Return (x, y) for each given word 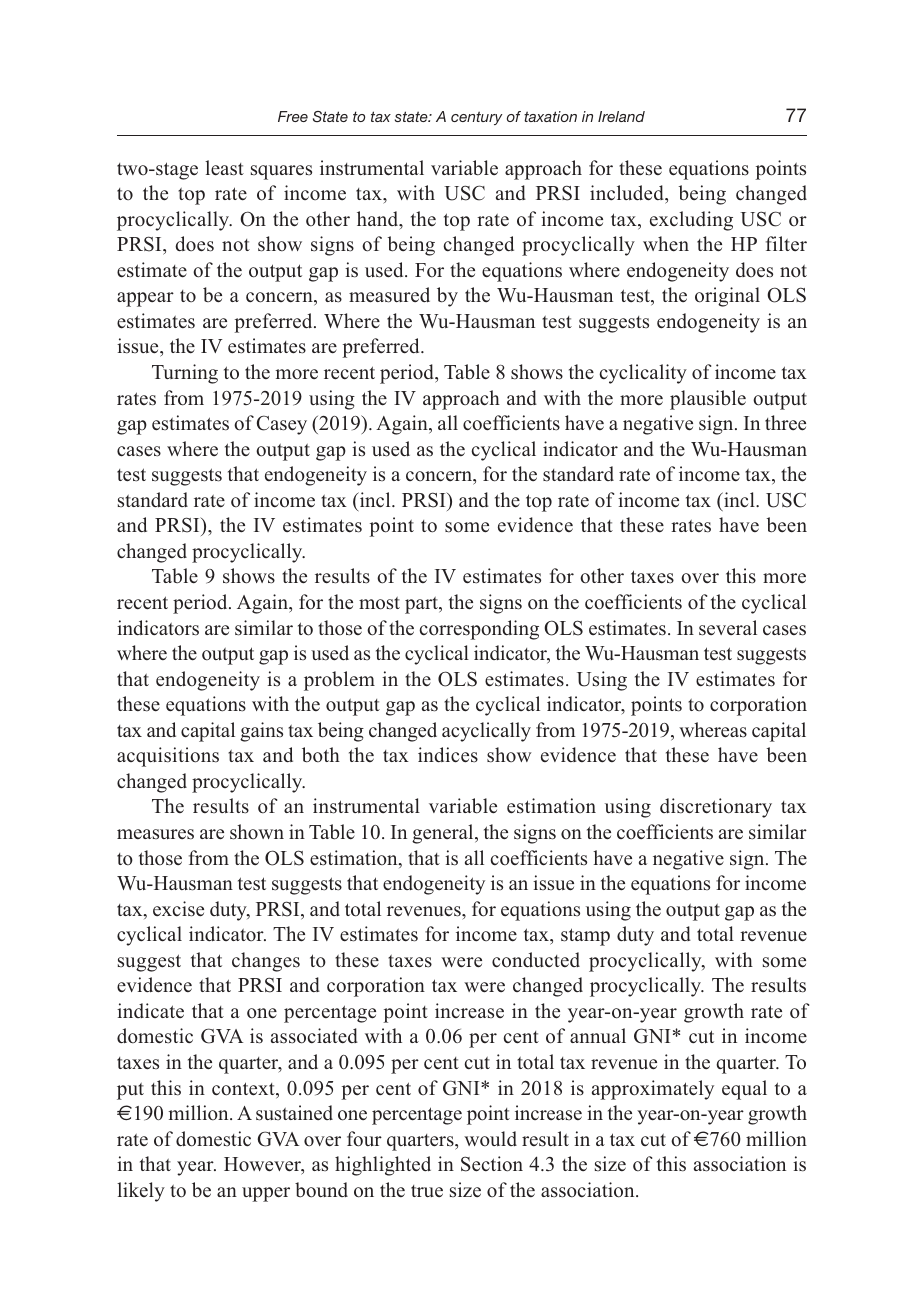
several (728, 628)
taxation (550, 116)
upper (266, 1194)
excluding (691, 221)
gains (261, 732)
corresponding (479, 630)
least (224, 168)
